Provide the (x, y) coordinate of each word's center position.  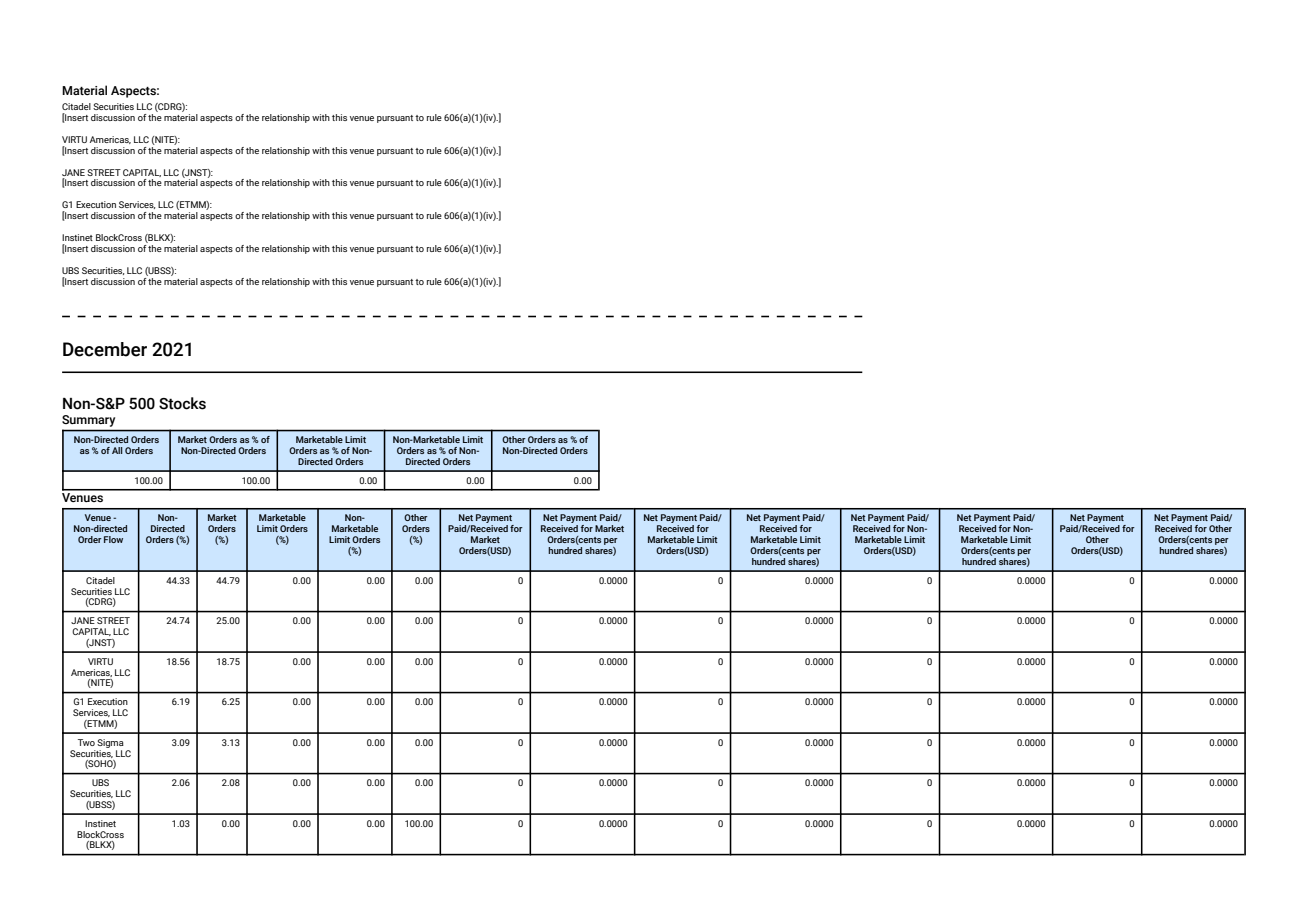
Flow (113, 539)
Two (86, 742)
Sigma (110, 743)
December (105, 349)
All (117, 450)
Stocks (182, 403)
